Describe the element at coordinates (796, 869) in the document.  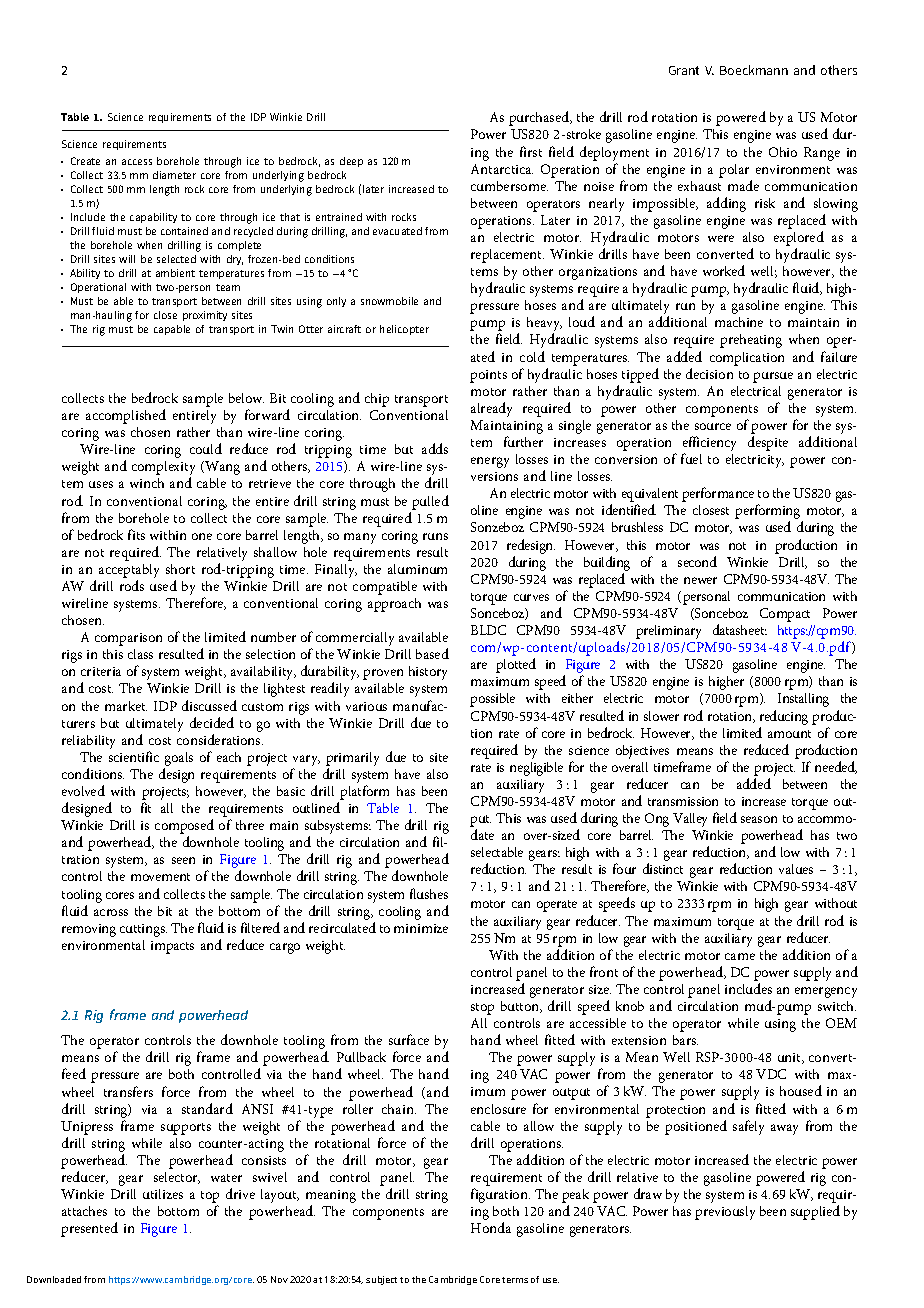
I see `values` at that location.
